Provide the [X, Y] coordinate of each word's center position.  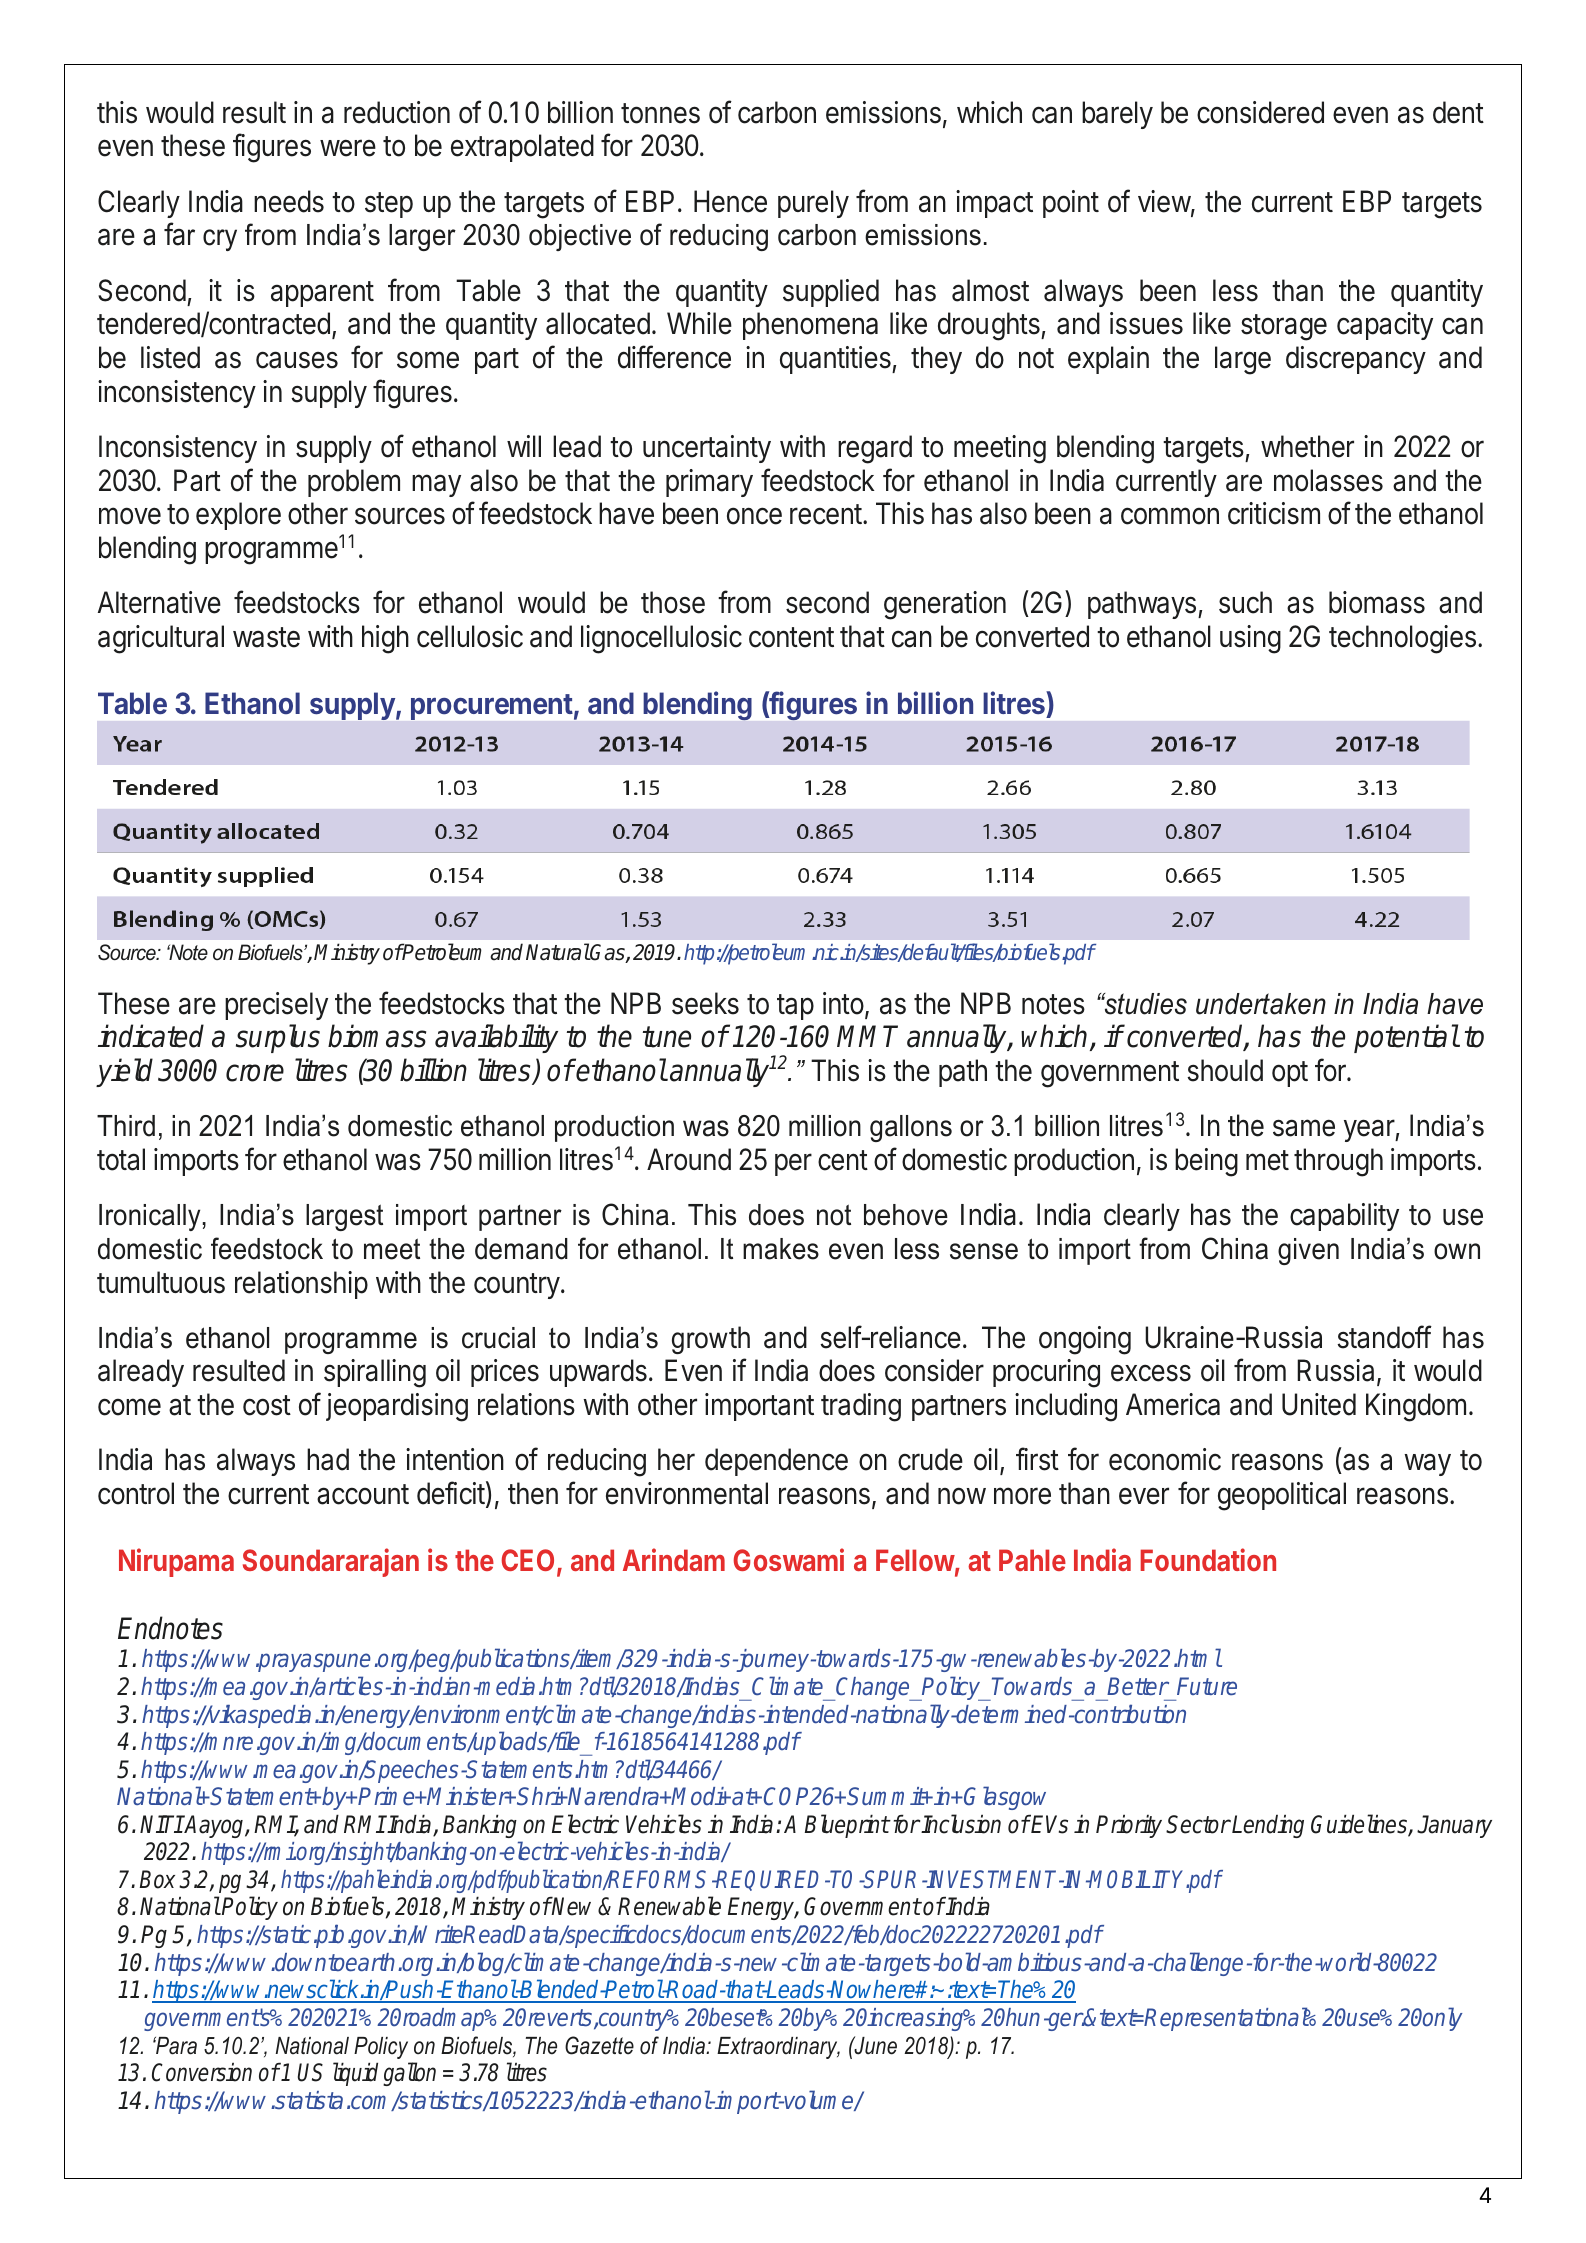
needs [289, 201]
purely [813, 204]
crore [255, 1073]
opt [1290, 1074]
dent [1458, 112]
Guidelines [1360, 1825]
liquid [355, 2074]
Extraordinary [778, 2048]
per [793, 1164]
